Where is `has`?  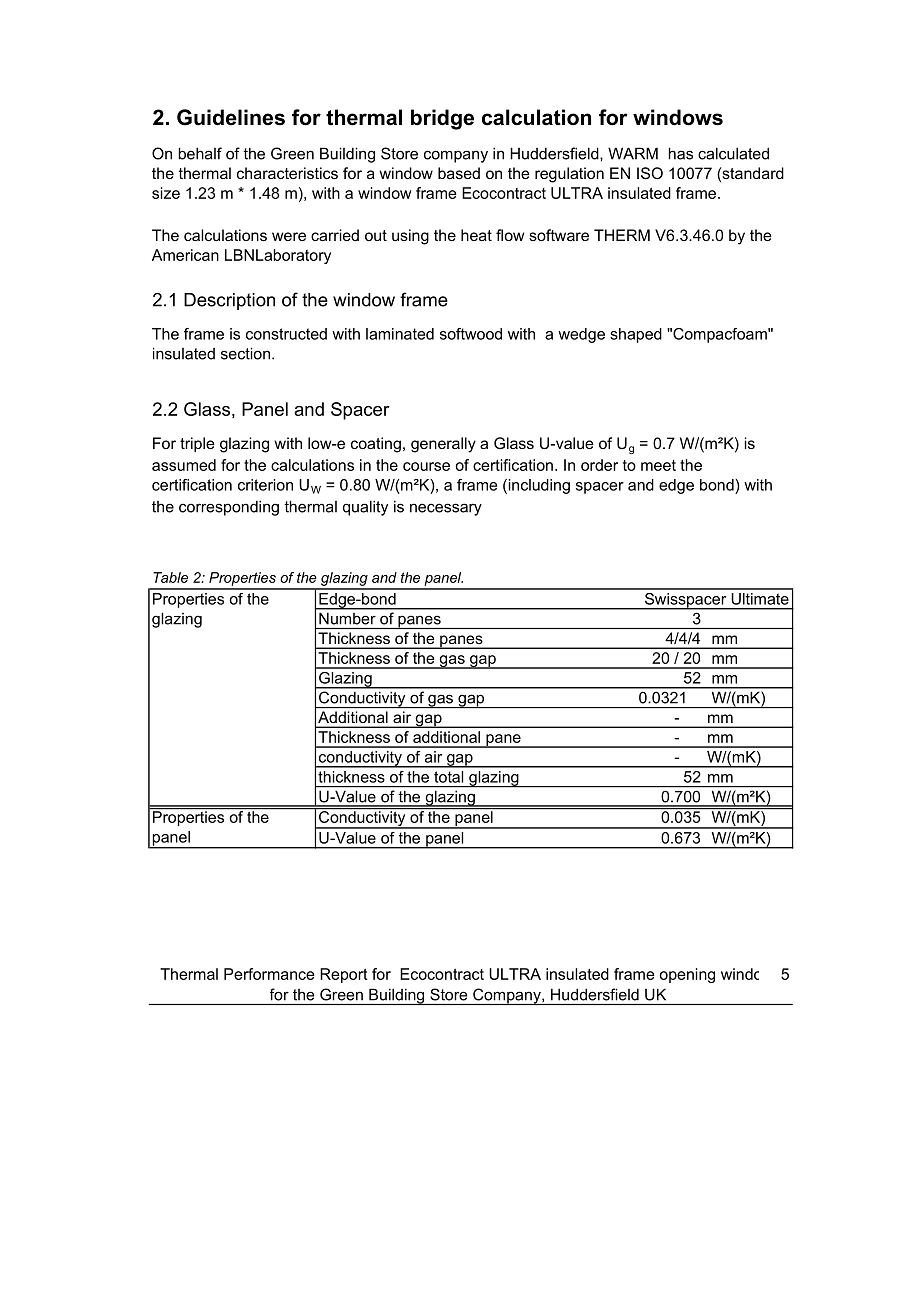 has is located at coordinates (681, 153).
